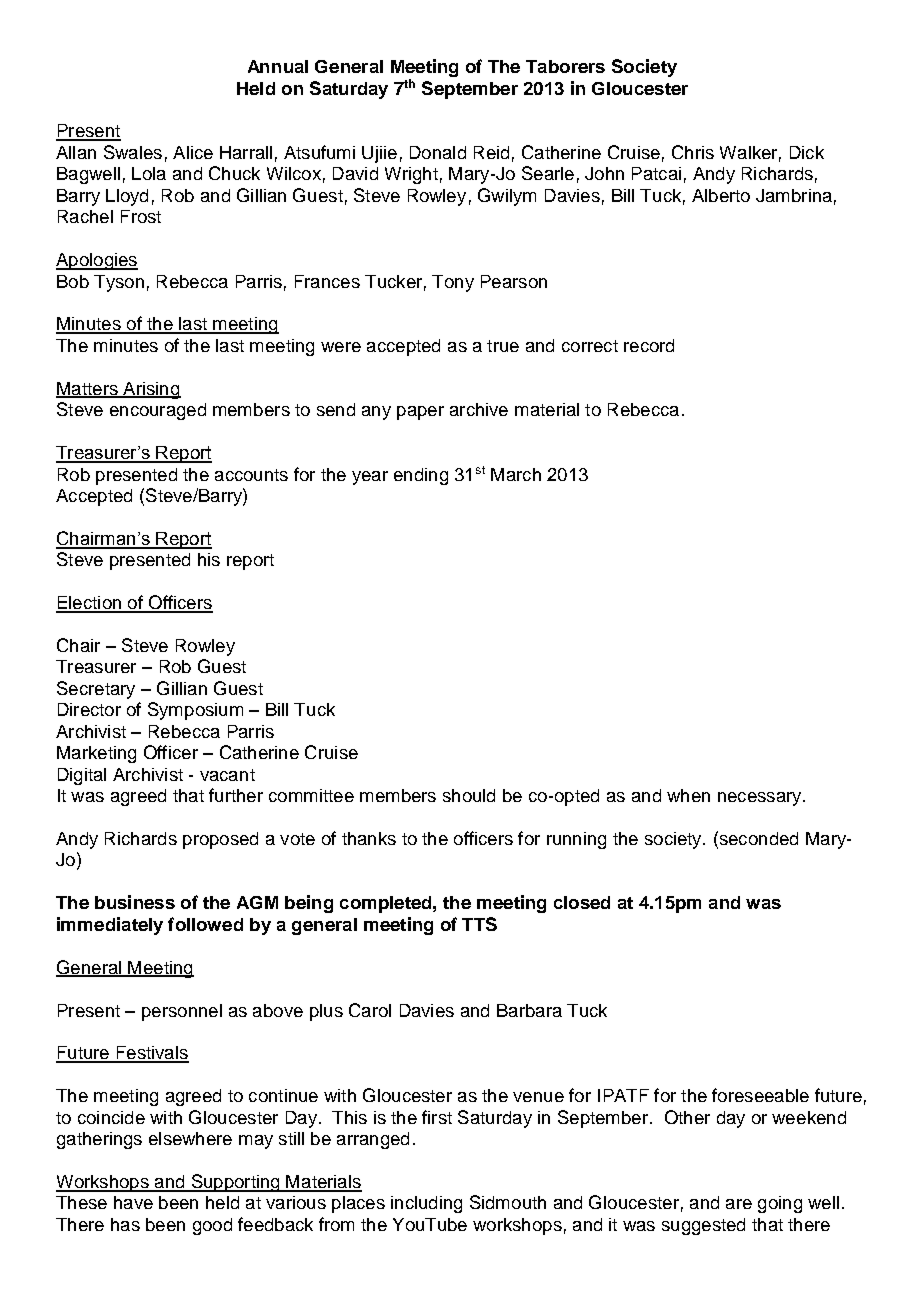  I want to click on Donald, so click(438, 152).
